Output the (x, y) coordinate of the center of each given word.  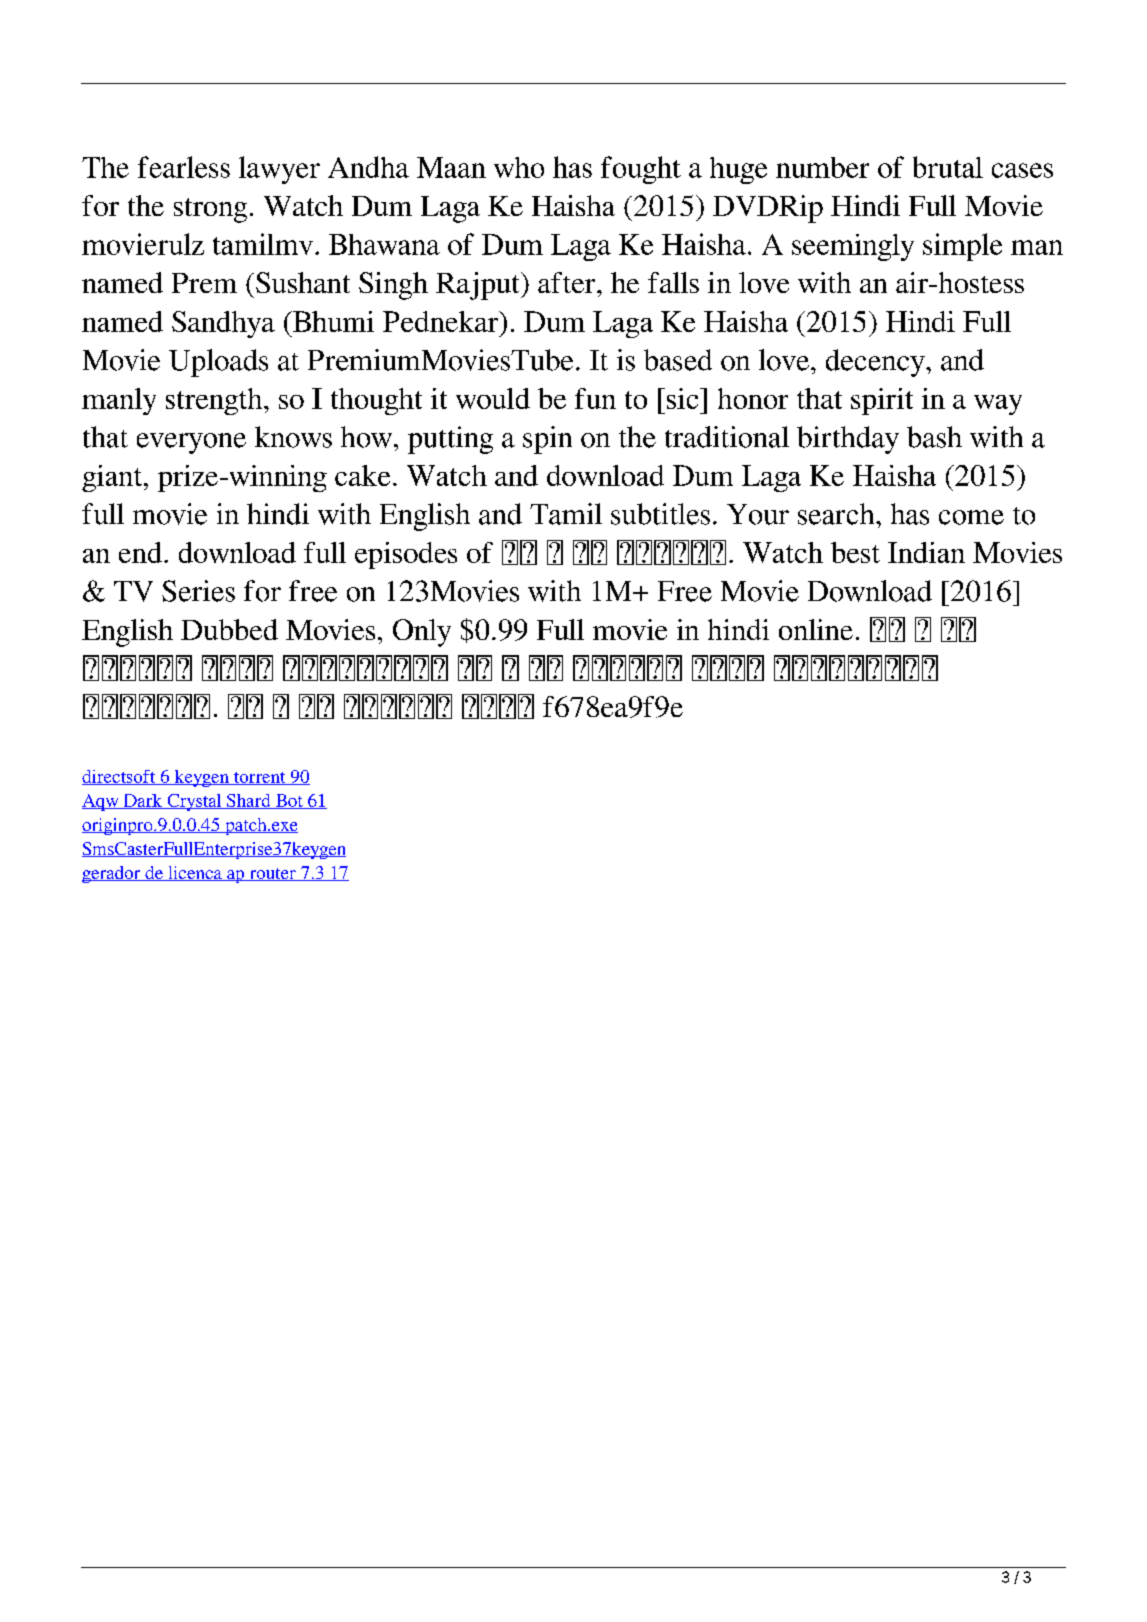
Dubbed (229, 629)
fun (595, 398)
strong (210, 210)
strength (215, 401)
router (272, 874)
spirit (882, 401)
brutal (948, 167)
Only (422, 633)
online (816, 629)
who (519, 167)
